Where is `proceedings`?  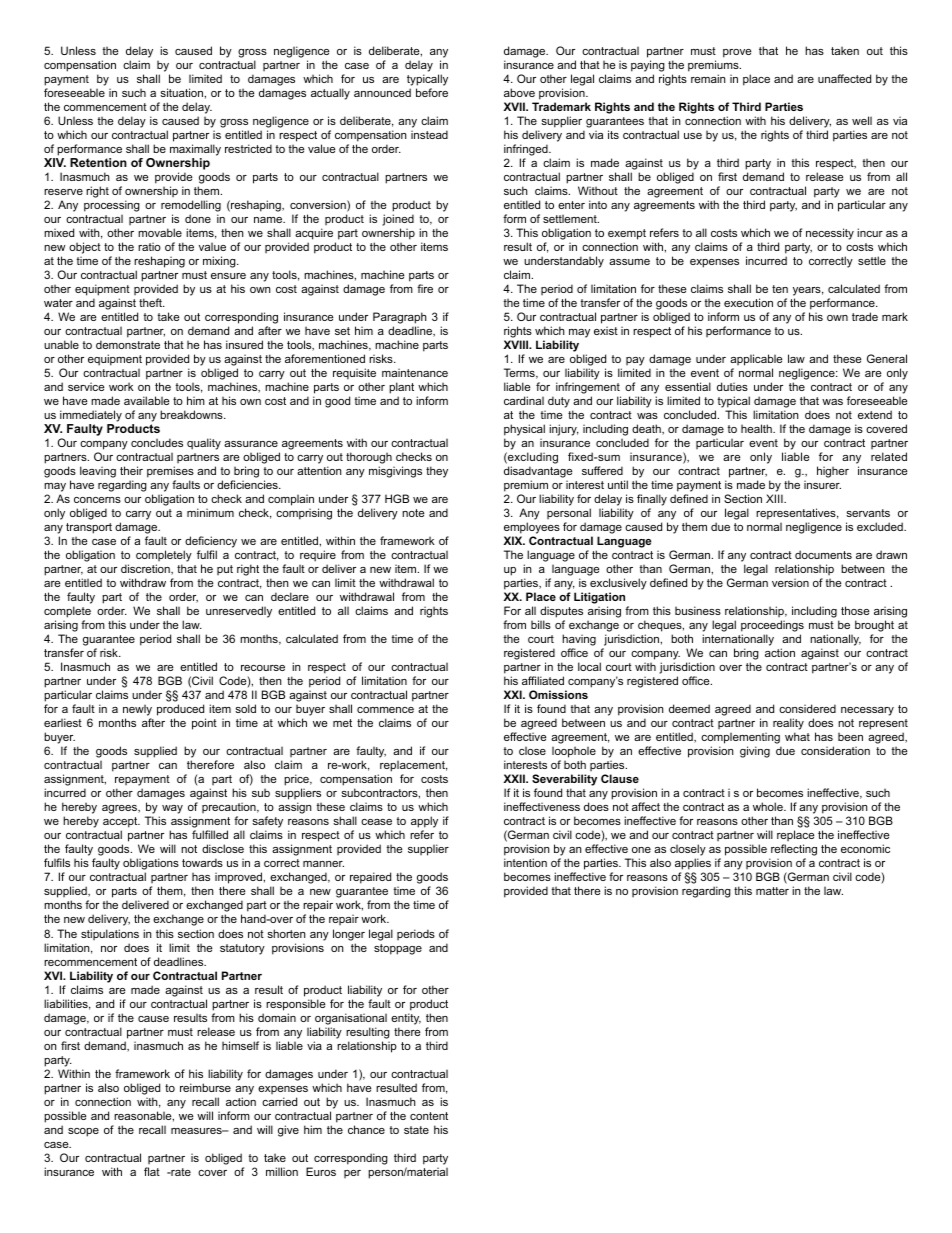 proceedings is located at coordinates (772, 627).
